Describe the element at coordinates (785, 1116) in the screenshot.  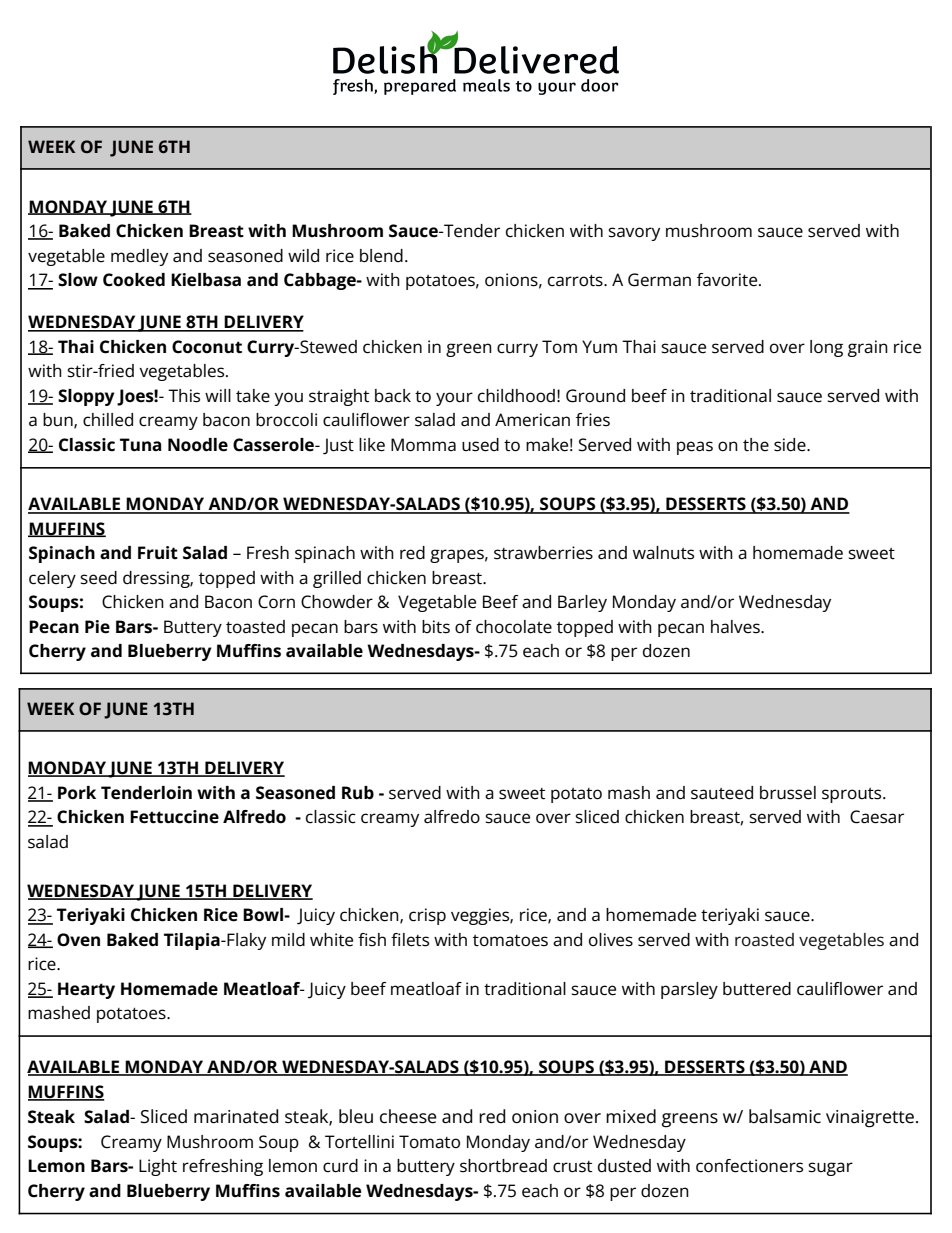
I see `balsamic` at that location.
